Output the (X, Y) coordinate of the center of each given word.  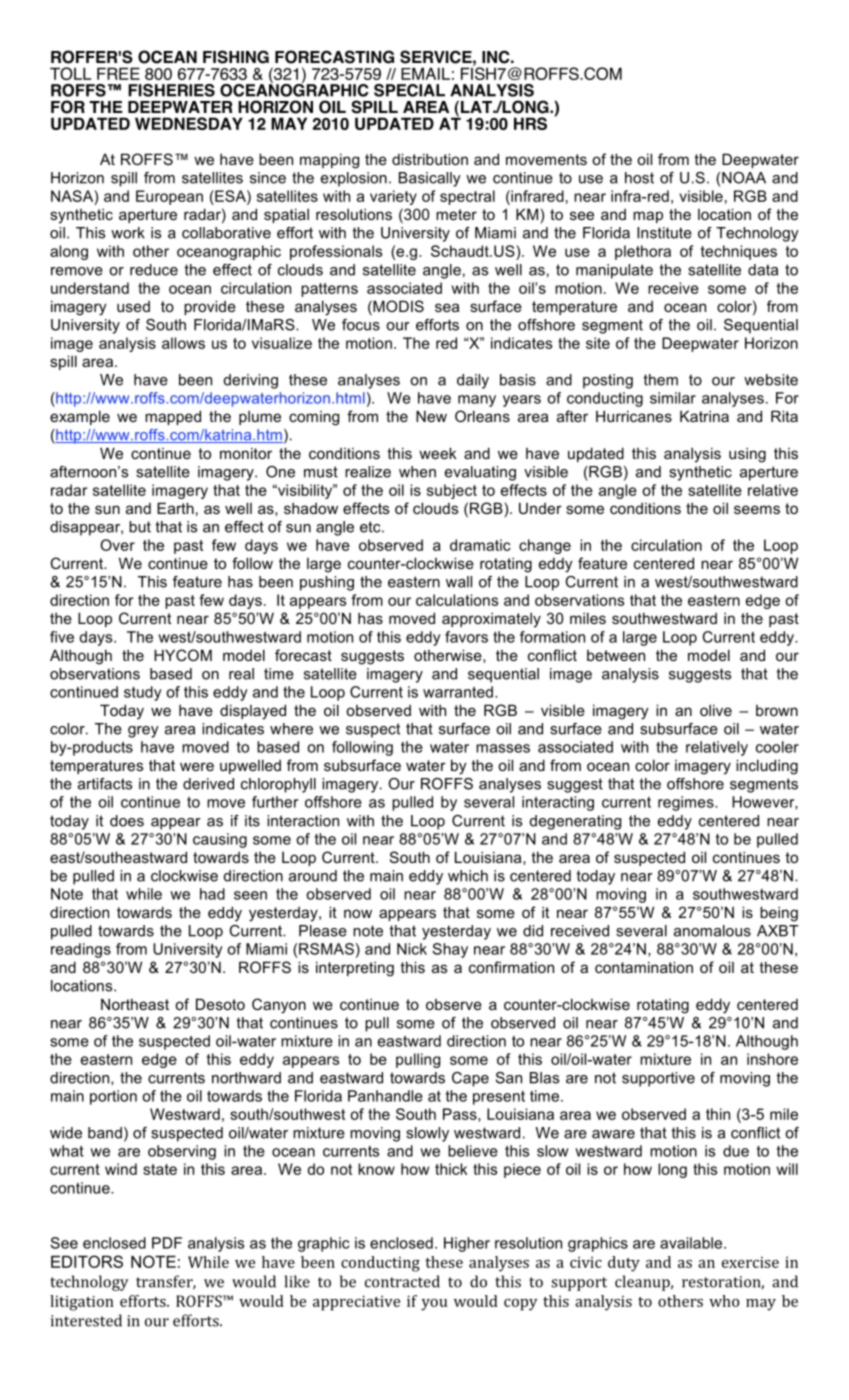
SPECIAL (409, 90)
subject (452, 491)
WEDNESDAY (189, 123)
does (127, 821)
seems (757, 509)
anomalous (712, 931)
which (468, 876)
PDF (167, 1243)
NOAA (744, 178)
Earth (175, 508)
